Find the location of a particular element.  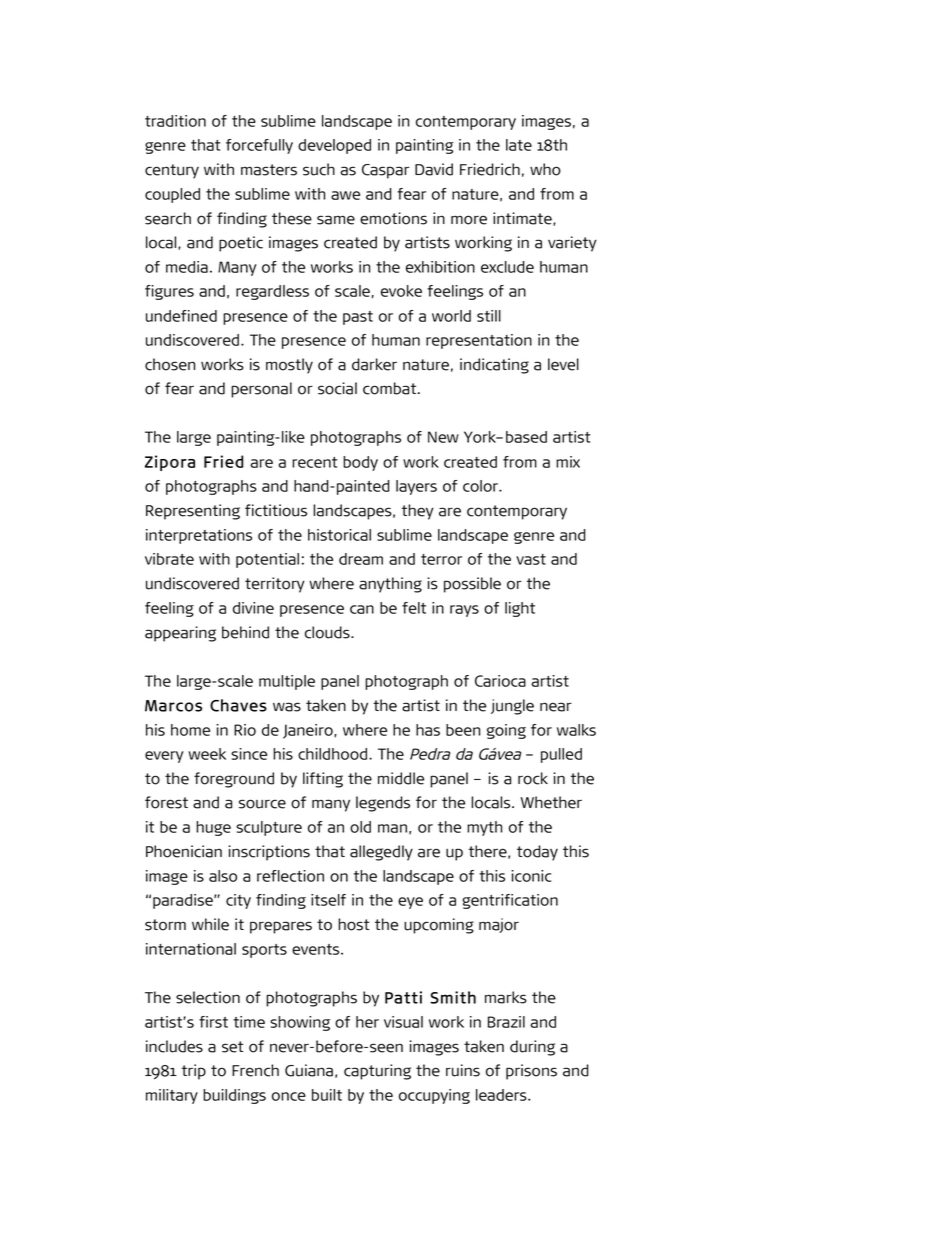

trip is located at coordinates (194, 1072).
